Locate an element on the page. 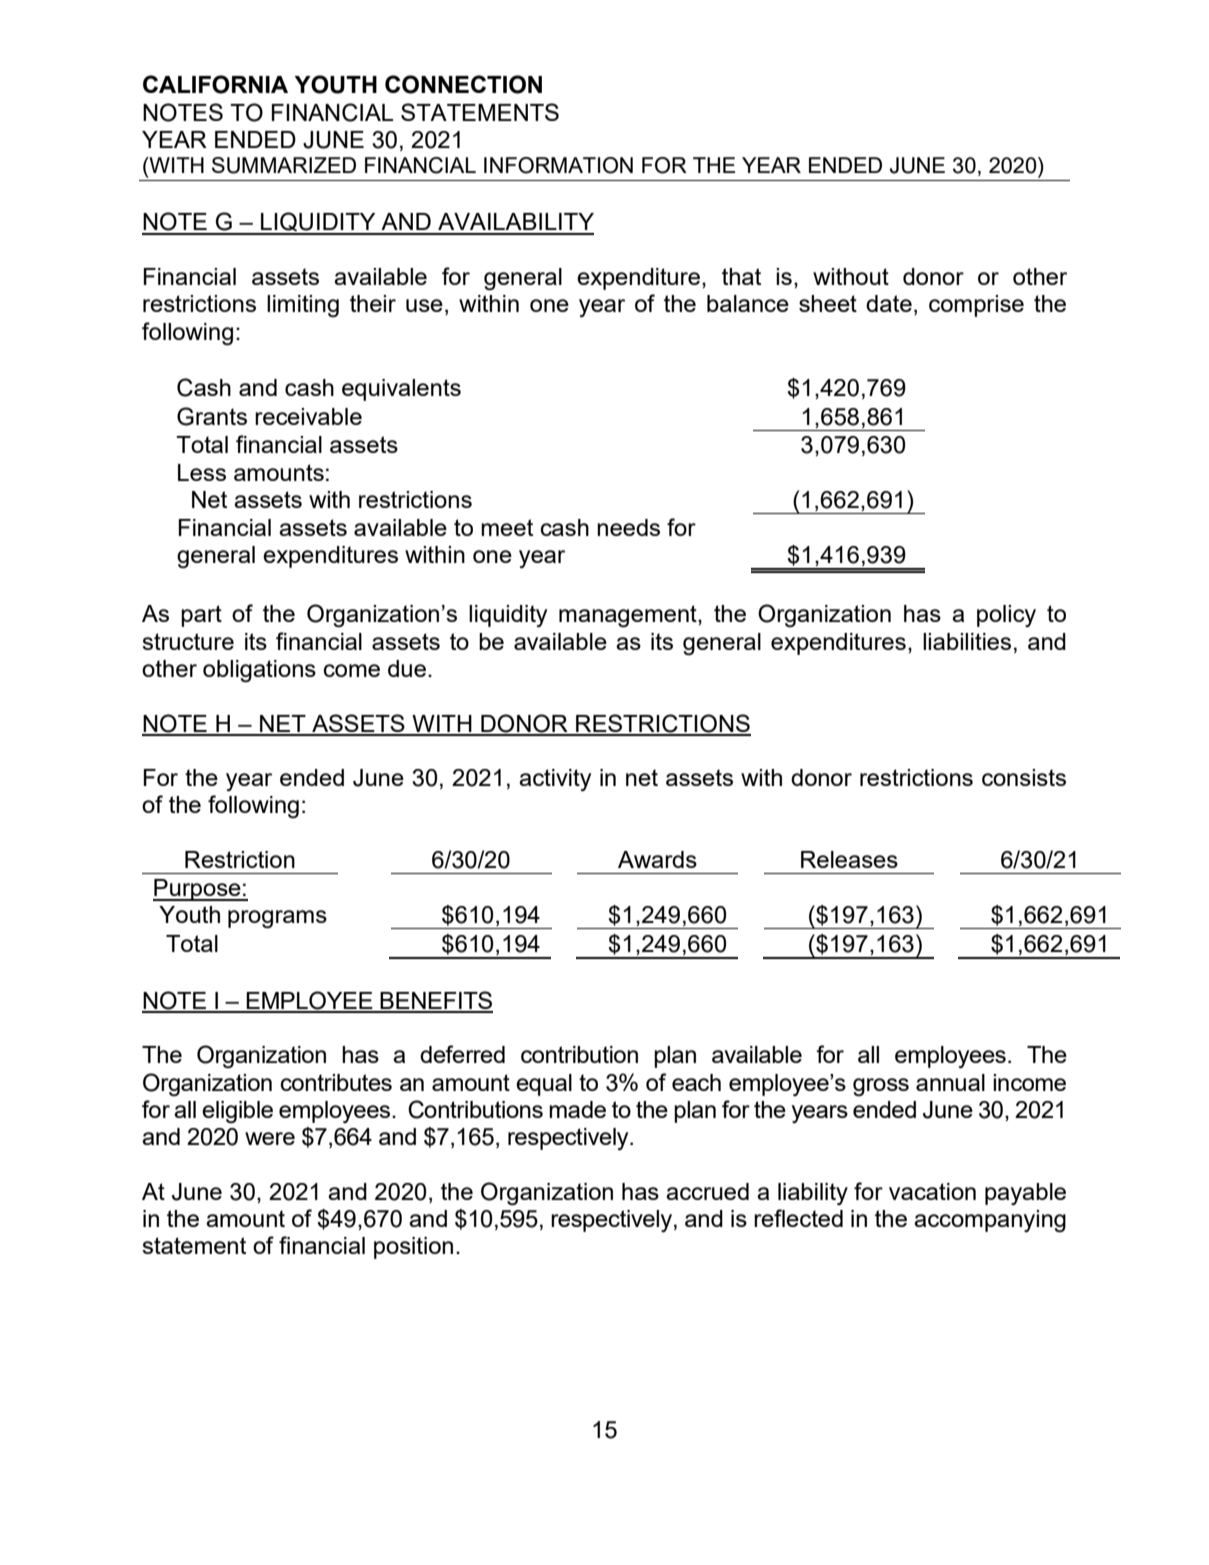 This document has height=1565, width=1209. needs is located at coordinates (628, 527).
